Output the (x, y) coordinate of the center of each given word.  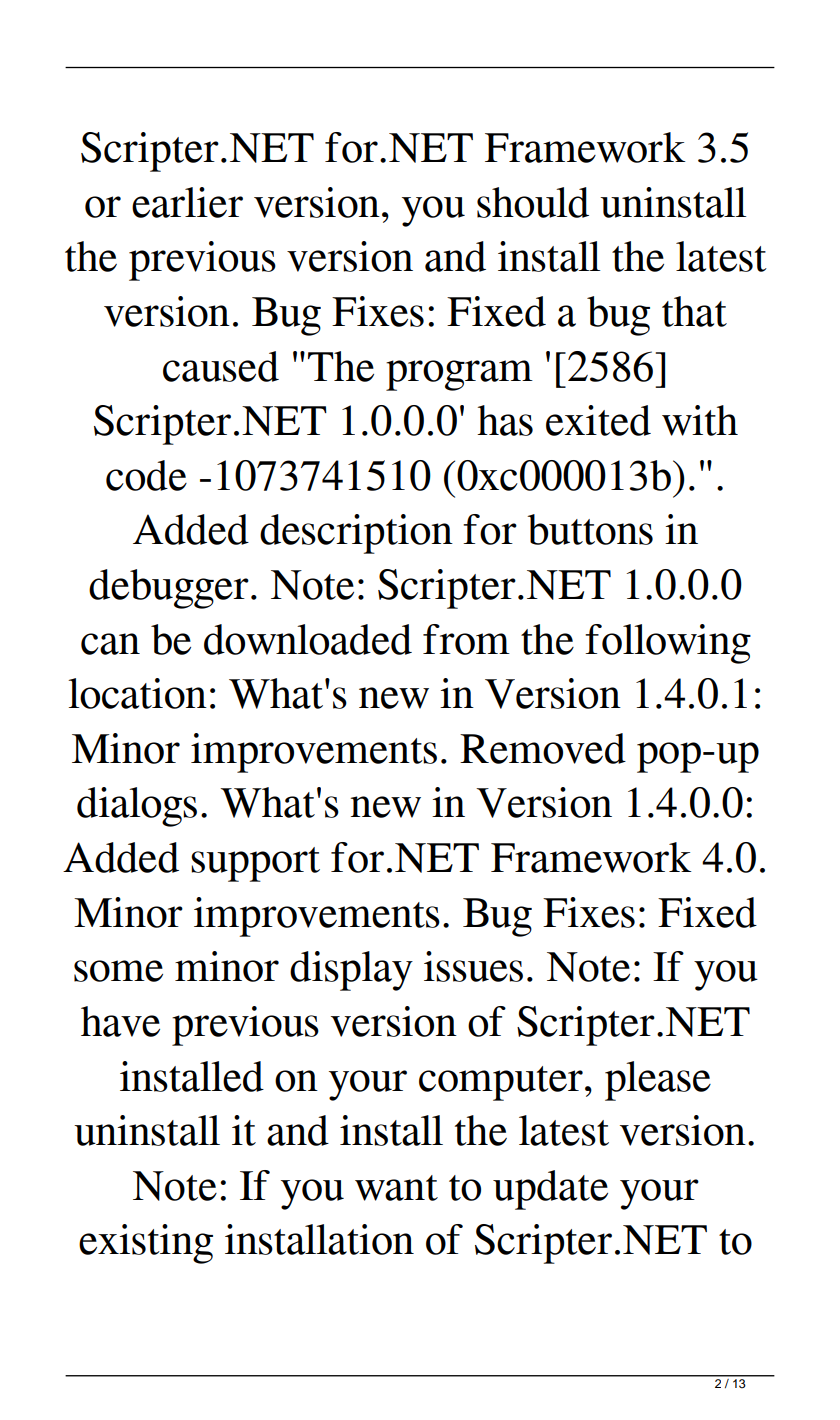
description (356, 534)
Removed (543, 748)
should (533, 202)
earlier (187, 202)
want (396, 1188)
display (351, 971)
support (255, 864)
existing (146, 1244)
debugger (169, 589)
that (694, 311)
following (668, 644)
